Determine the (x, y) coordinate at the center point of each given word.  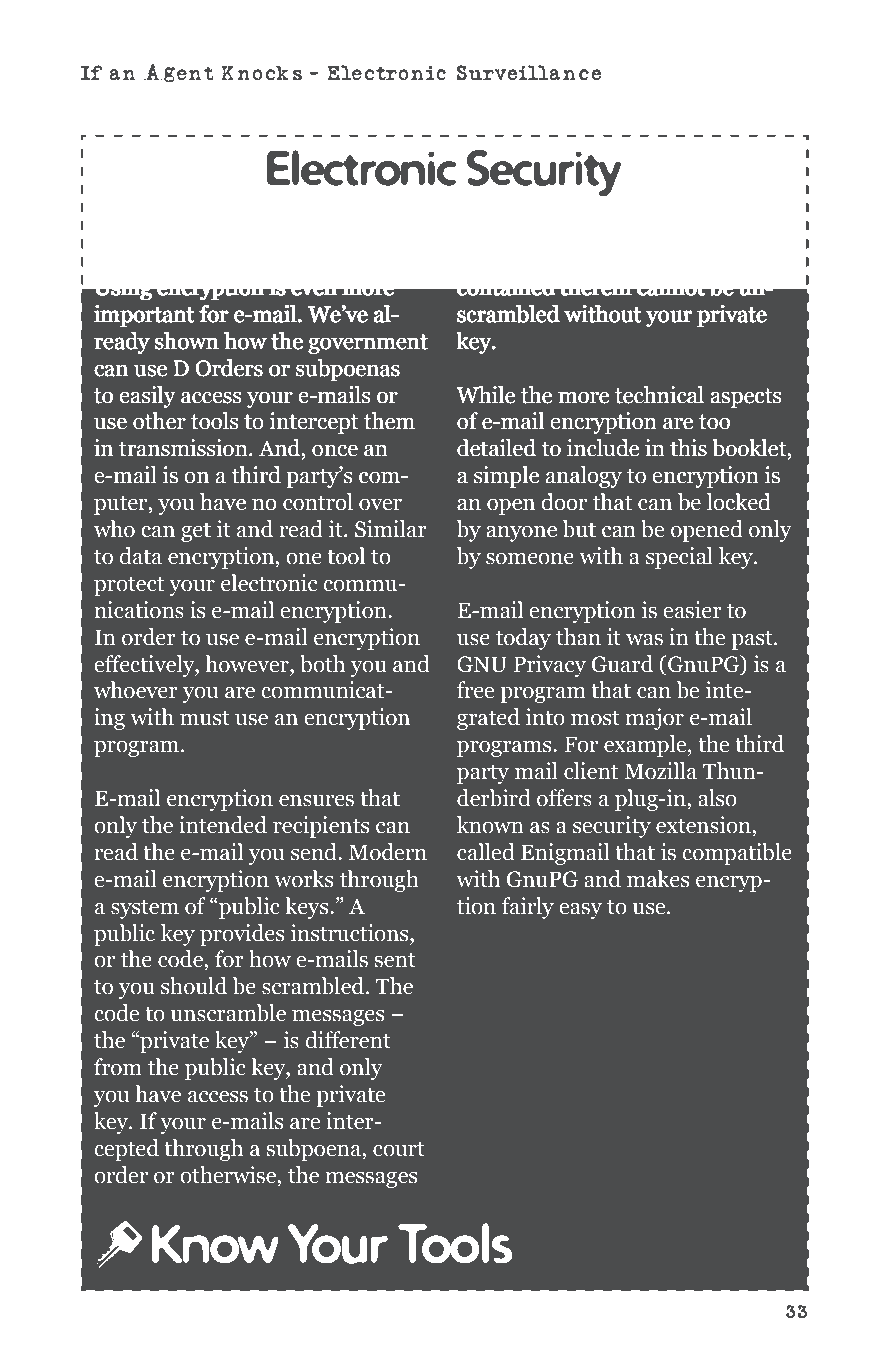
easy (580, 911)
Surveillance (528, 72)
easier (692, 610)
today (523, 639)
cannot (671, 288)
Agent (179, 75)
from (118, 1067)
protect (129, 586)
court (399, 1149)
